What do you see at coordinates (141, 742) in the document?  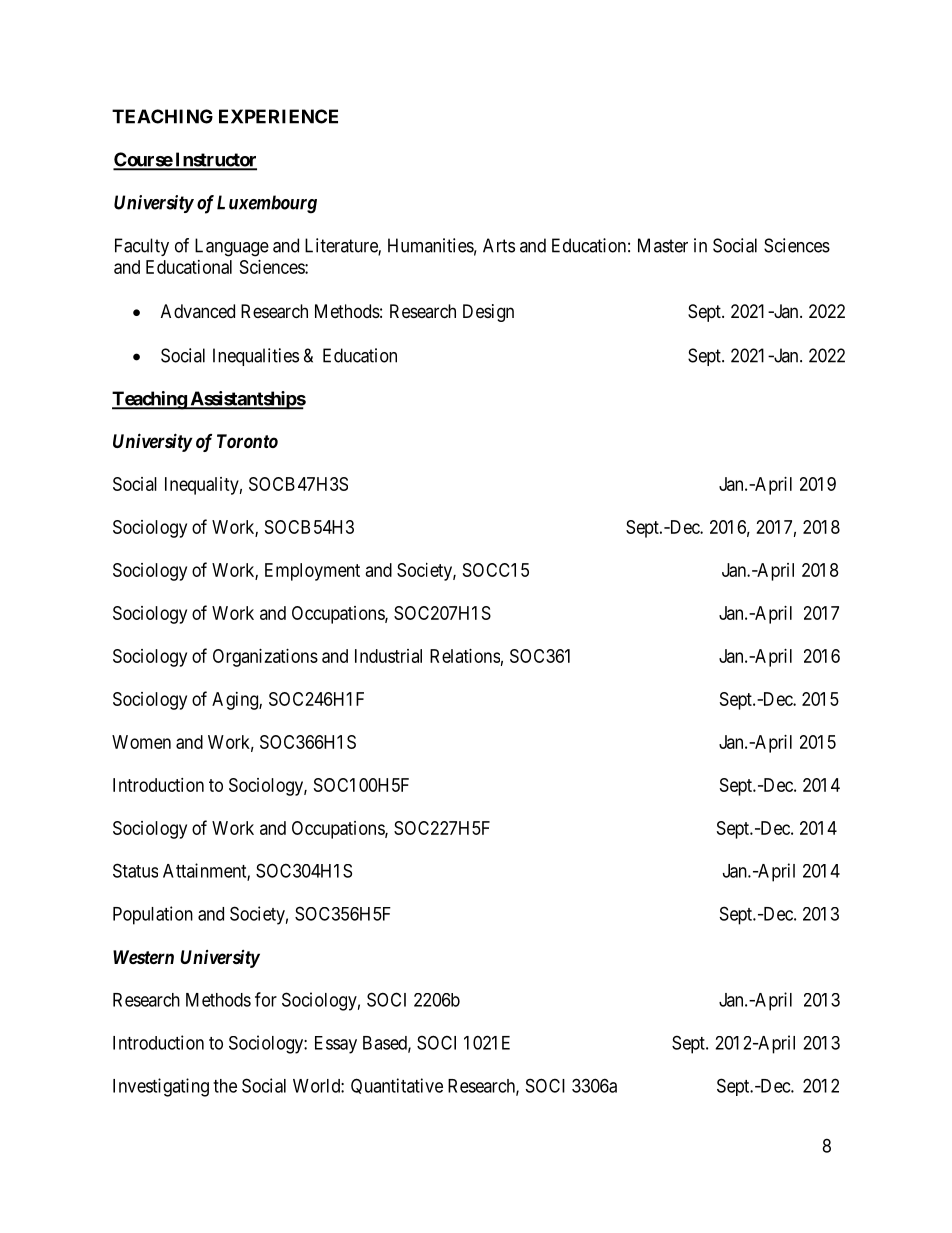 I see `Women` at bounding box center [141, 742].
